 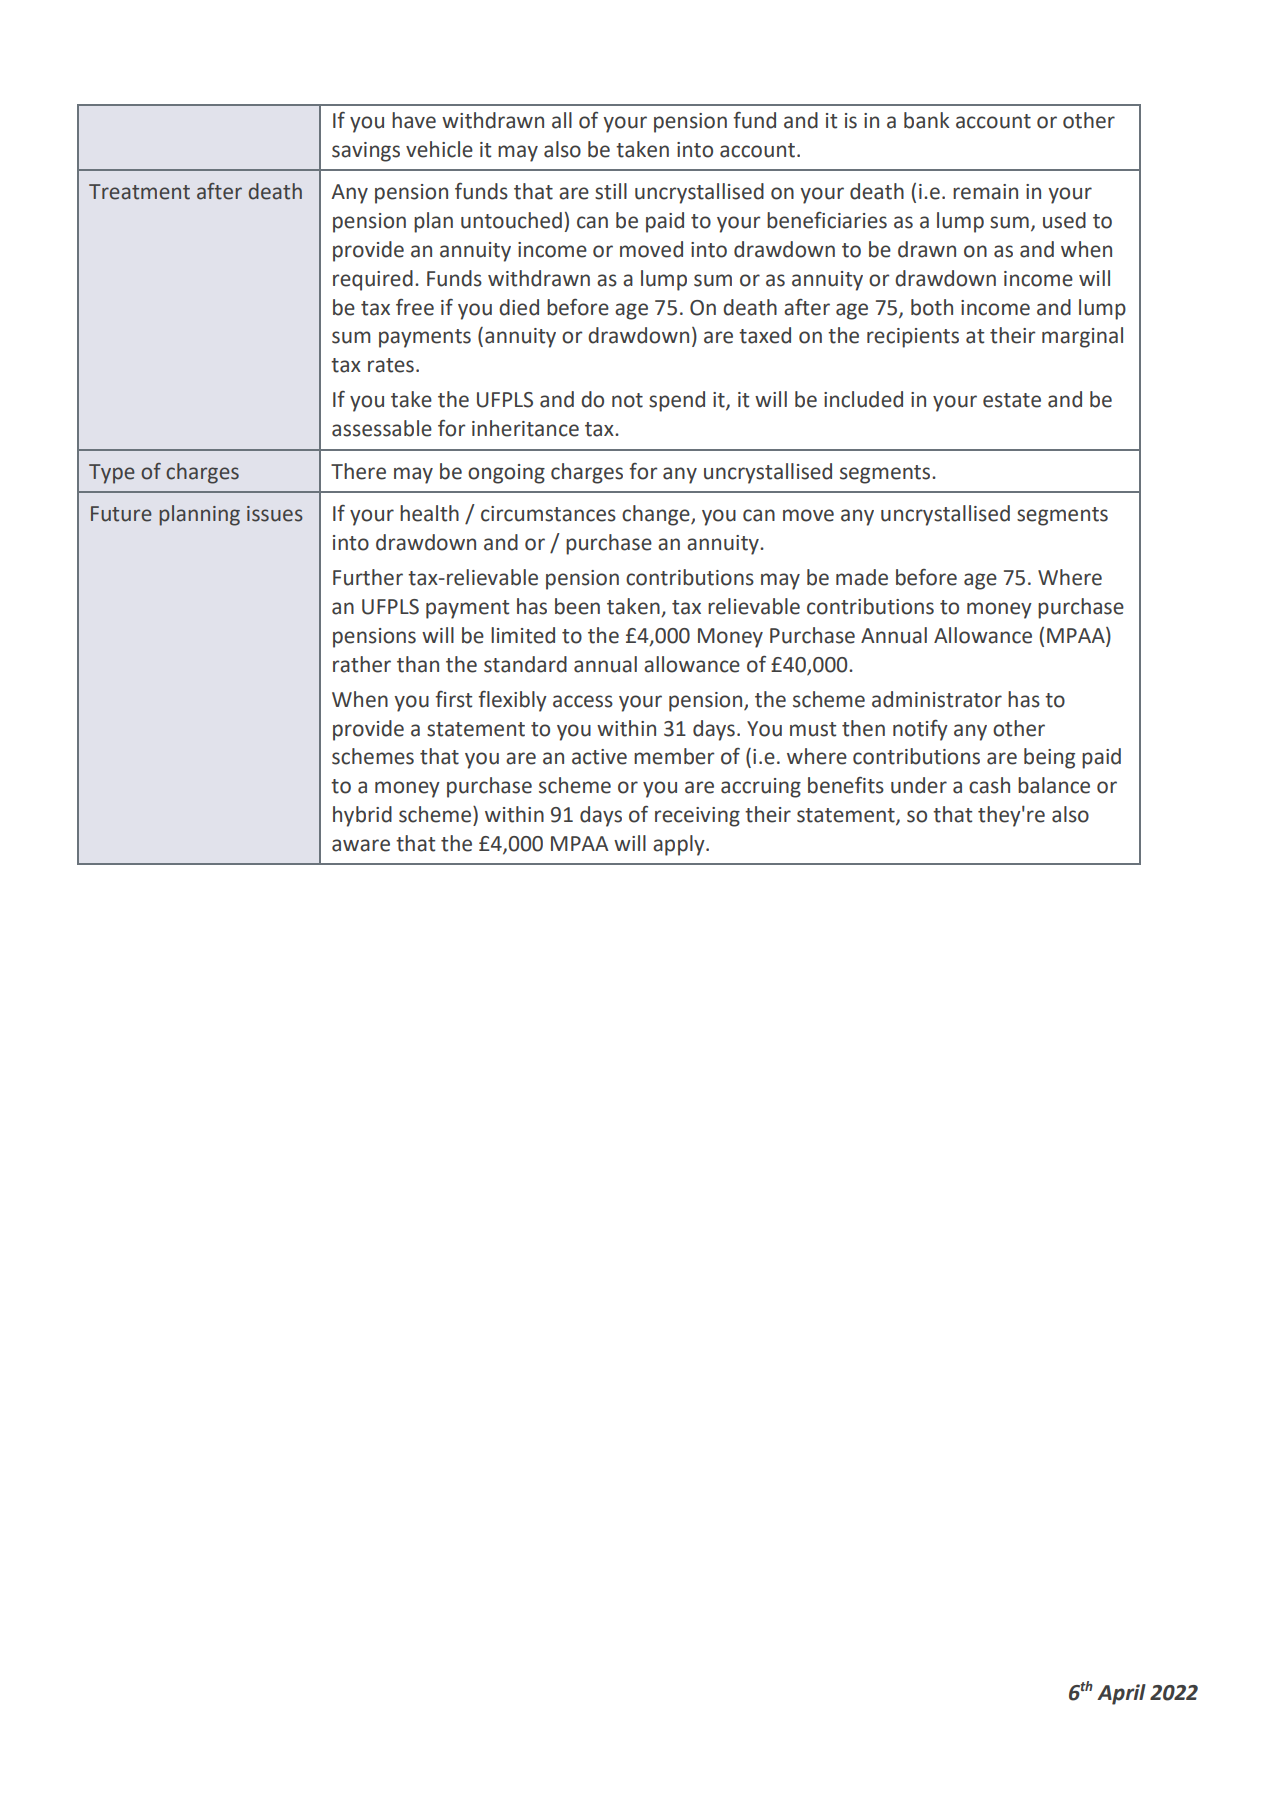 I want to click on hybrid, so click(x=362, y=816).
